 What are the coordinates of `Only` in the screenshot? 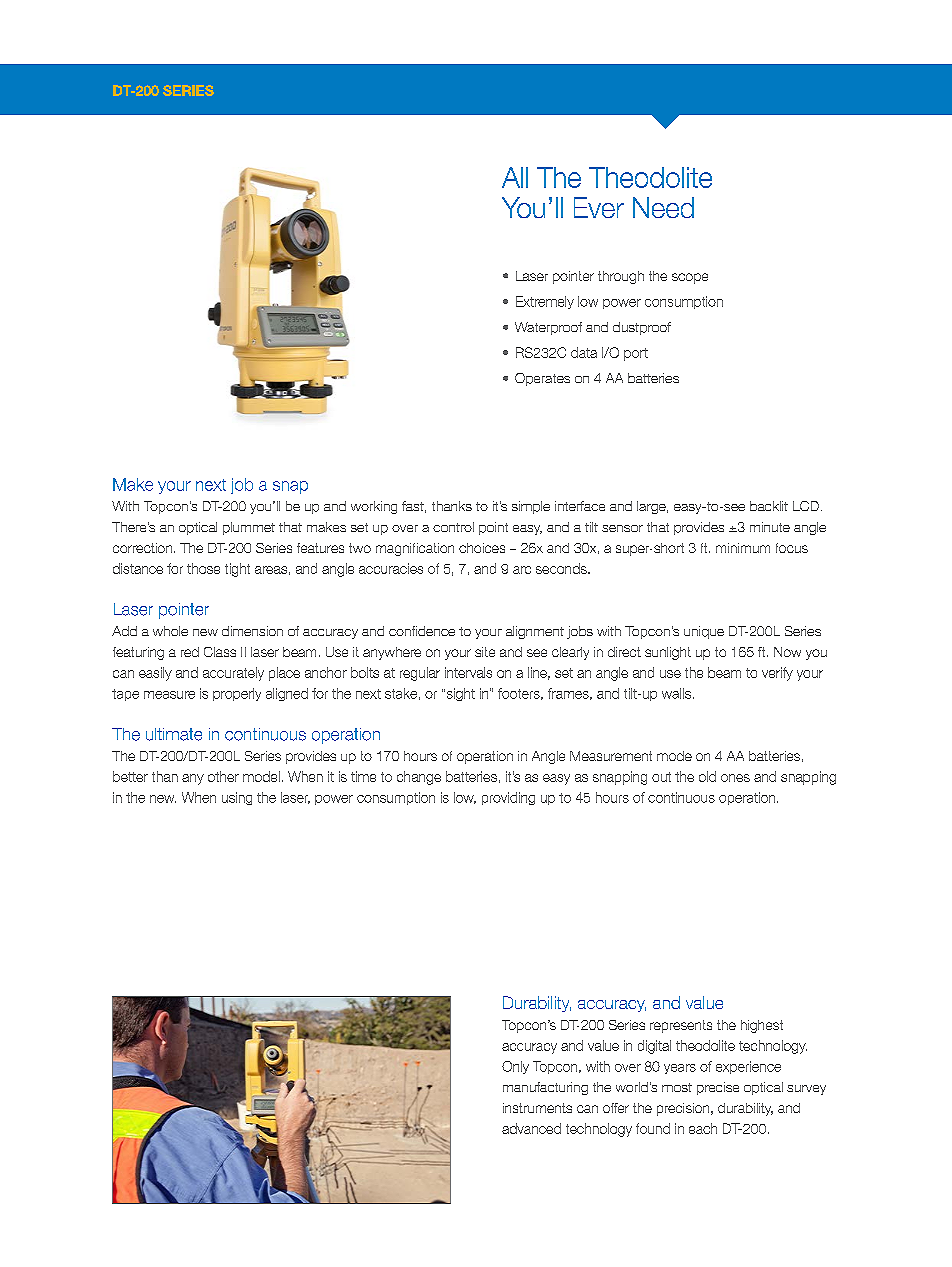 It's located at (515, 1067).
